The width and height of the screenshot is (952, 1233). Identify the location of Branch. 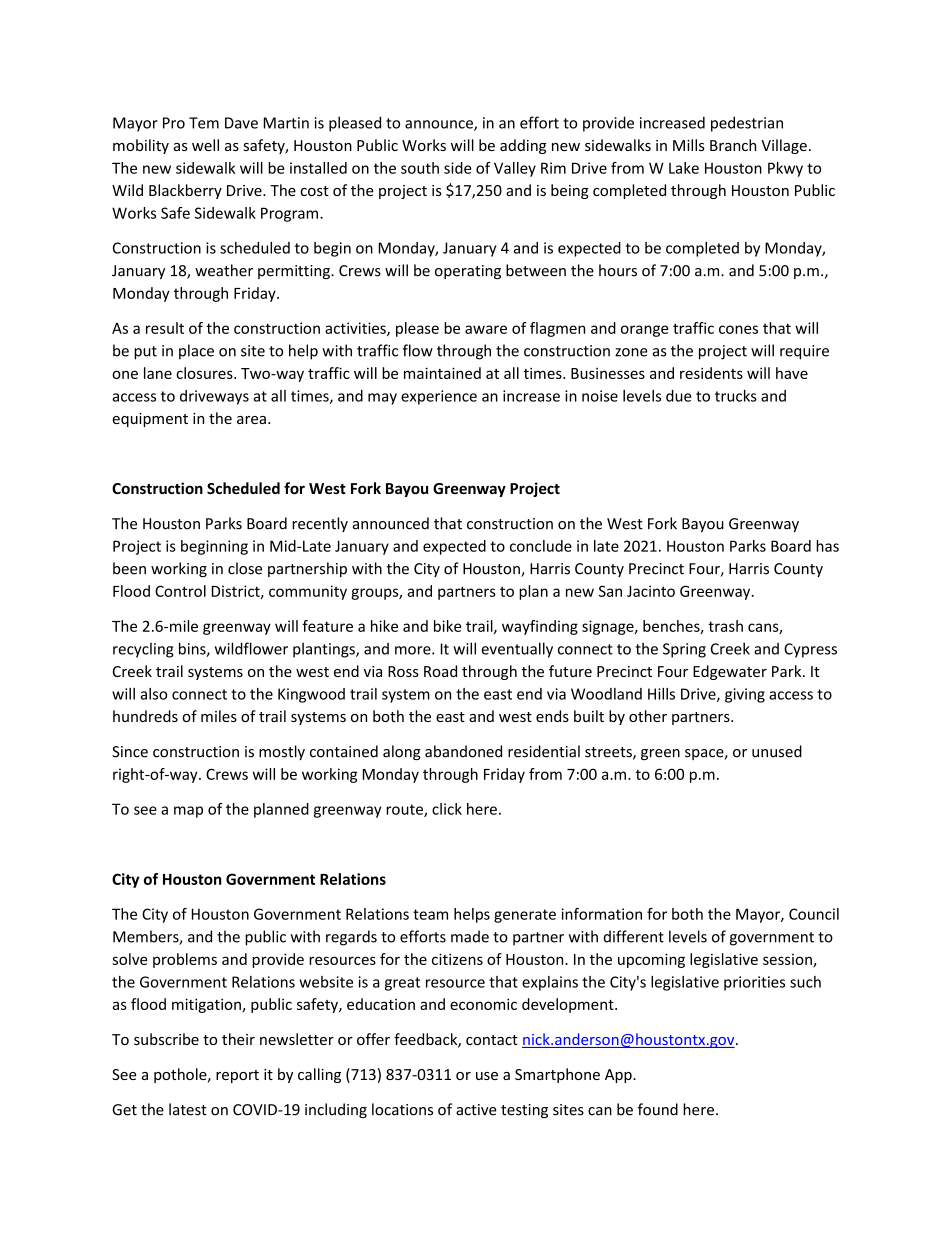
(733, 145).
